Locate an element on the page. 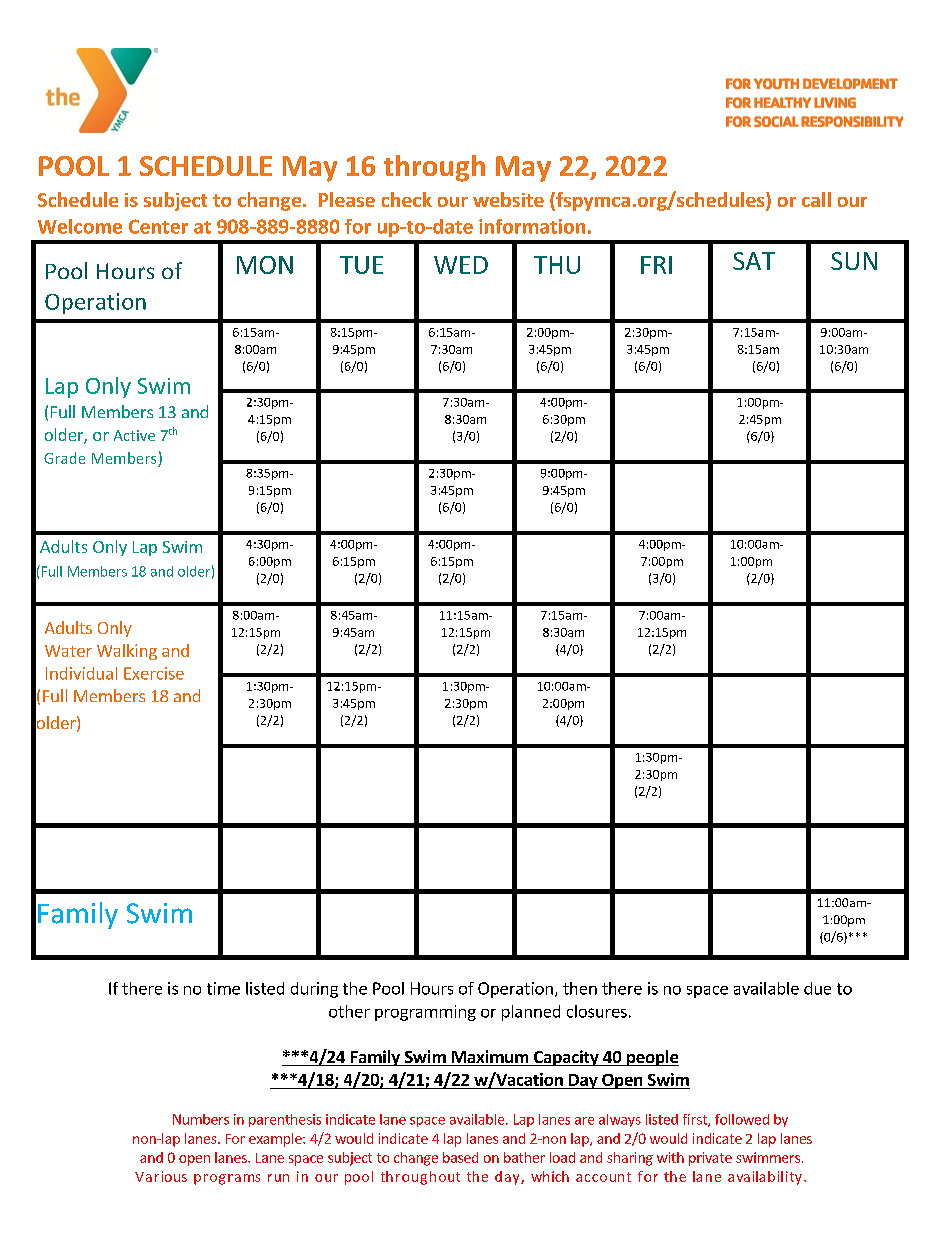  Walking is located at coordinates (127, 652).
